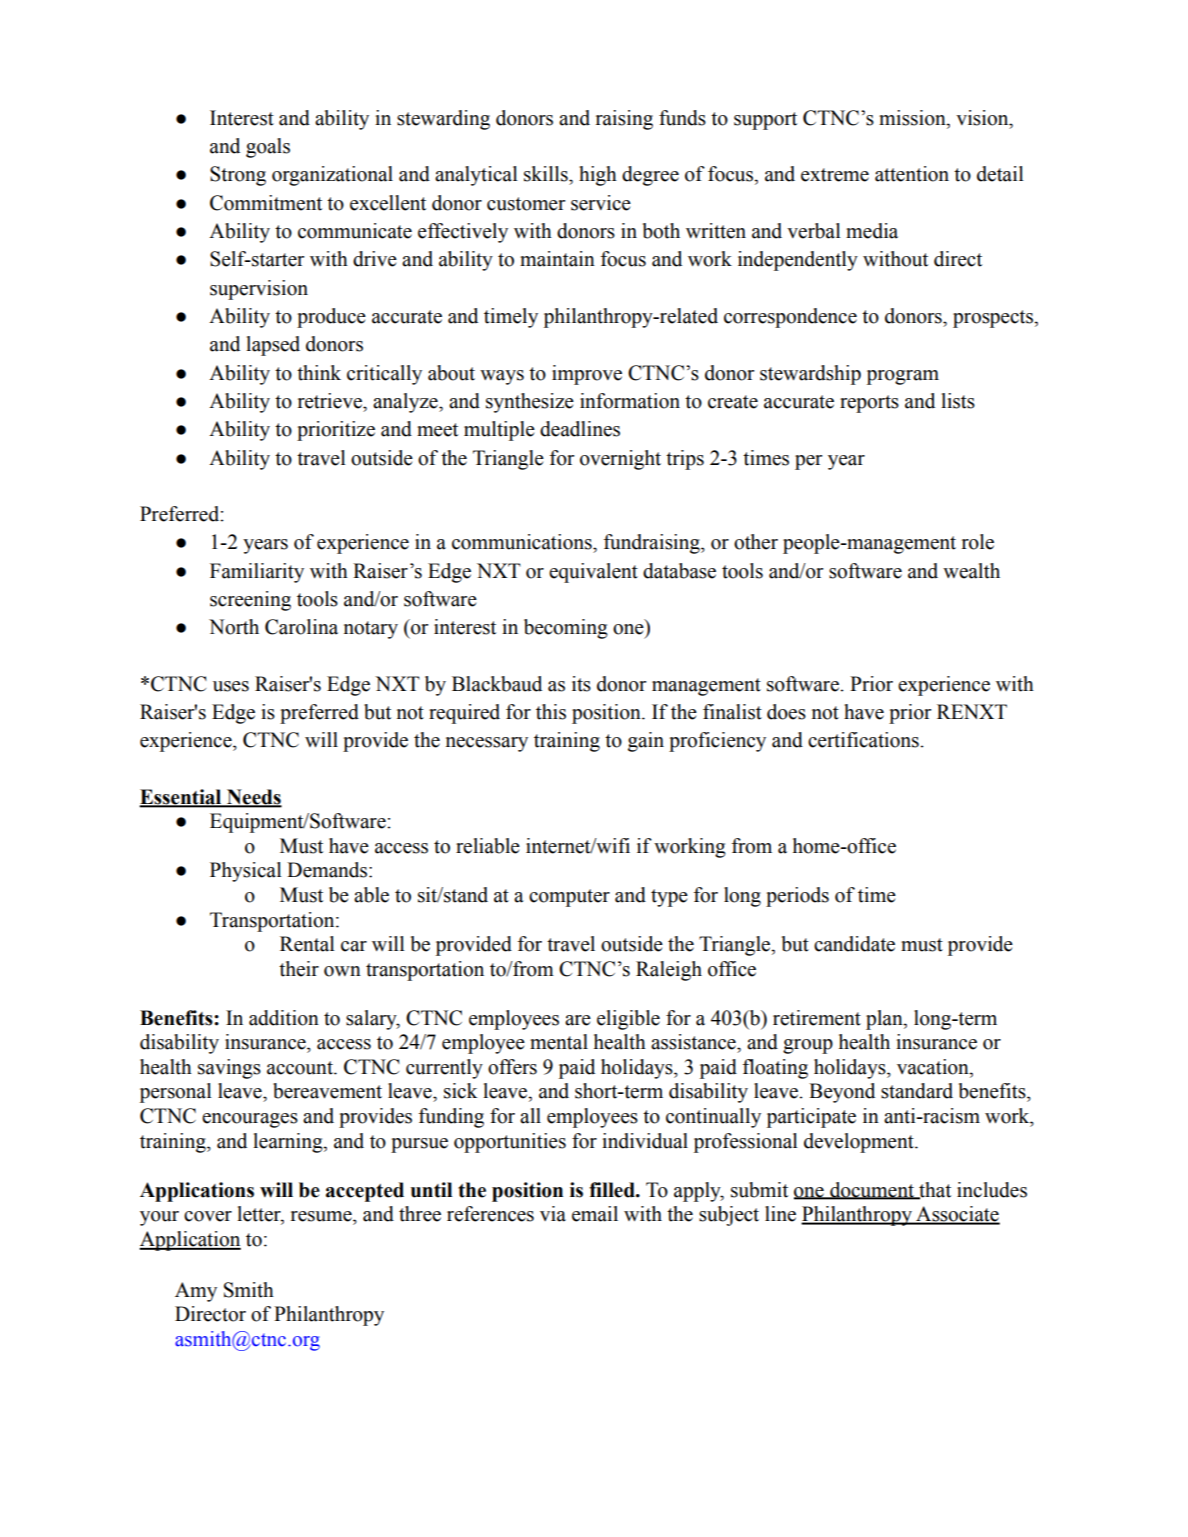 The image size is (1188, 1537). Describe the element at coordinates (598, 176) in the screenshot. I see `high` at that location.
